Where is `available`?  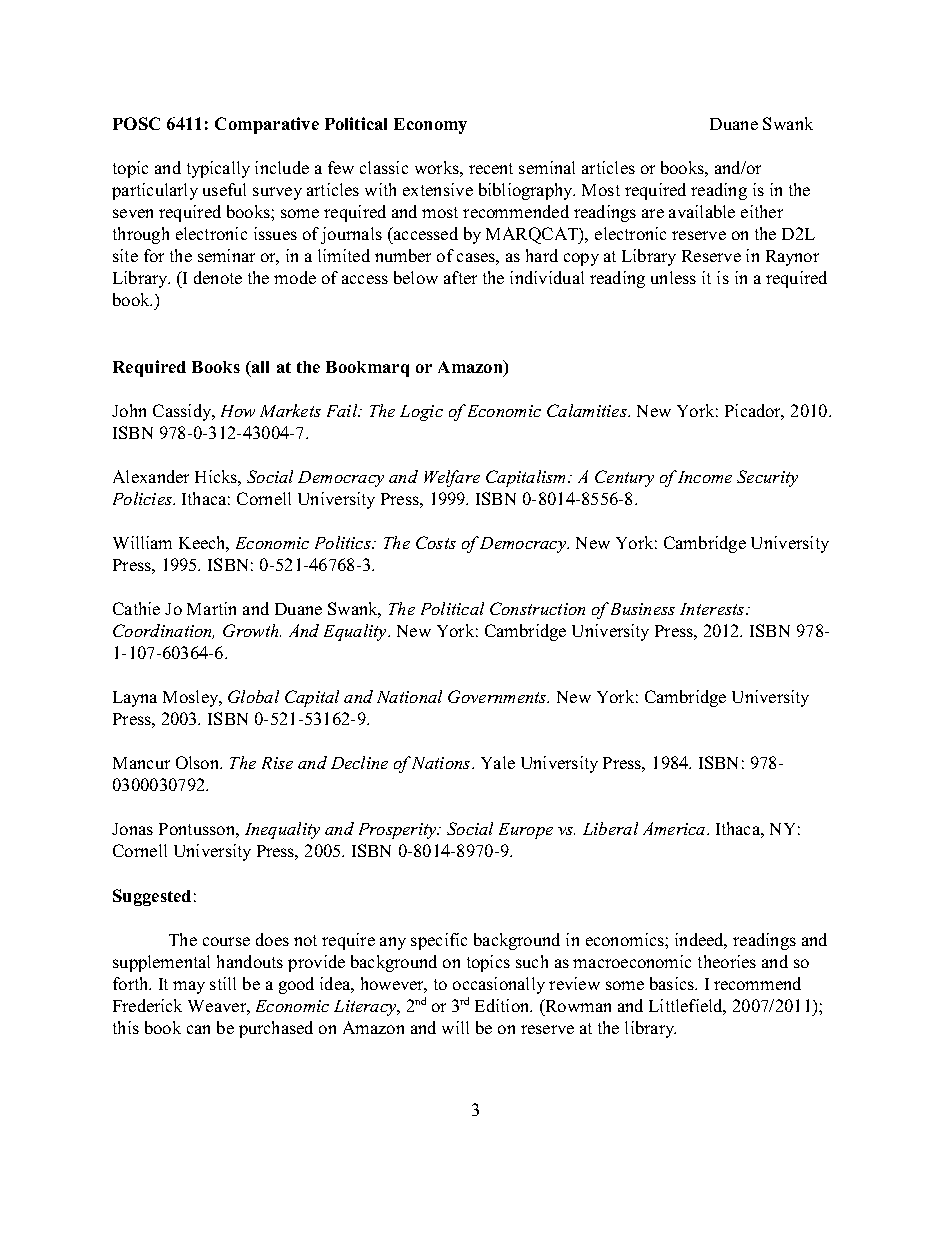
available is located at coordinates (702, 211).
